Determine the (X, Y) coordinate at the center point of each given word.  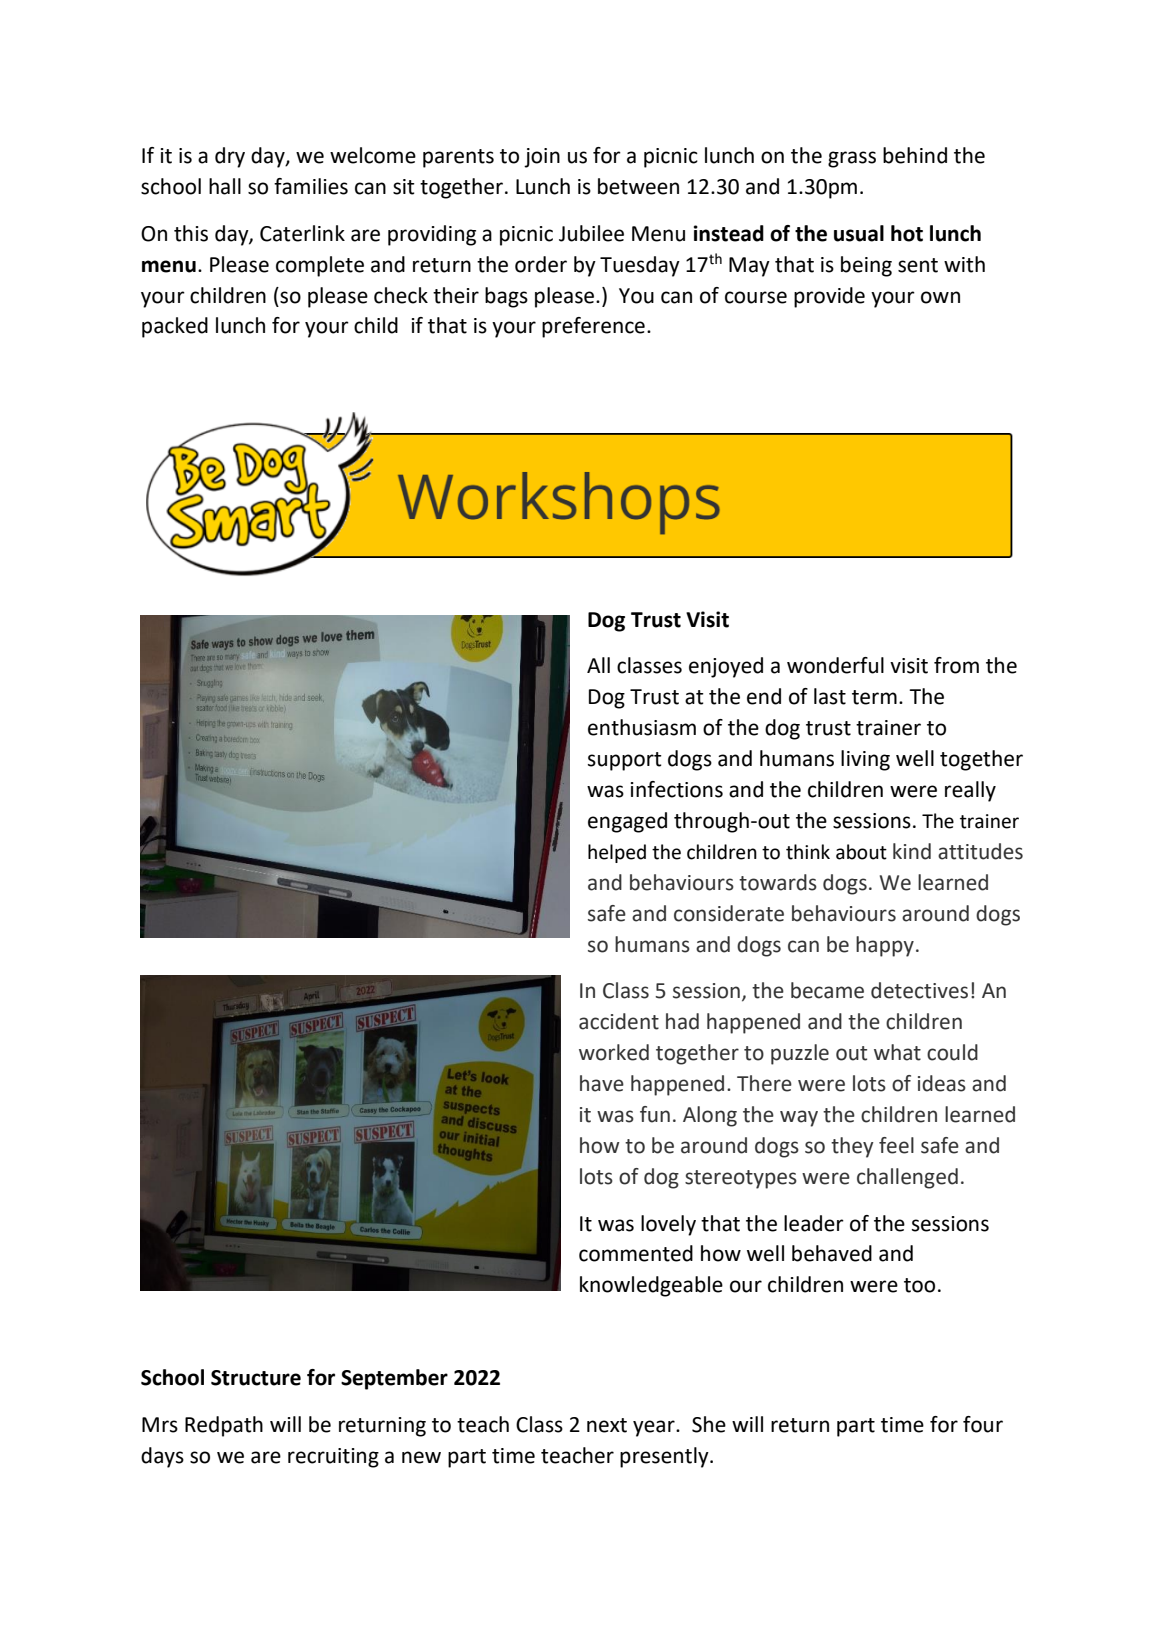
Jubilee (591, 233)
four (983, 1424)
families (311, 186)
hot (907, 233)
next (607, 1425)
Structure (256, 1378)
